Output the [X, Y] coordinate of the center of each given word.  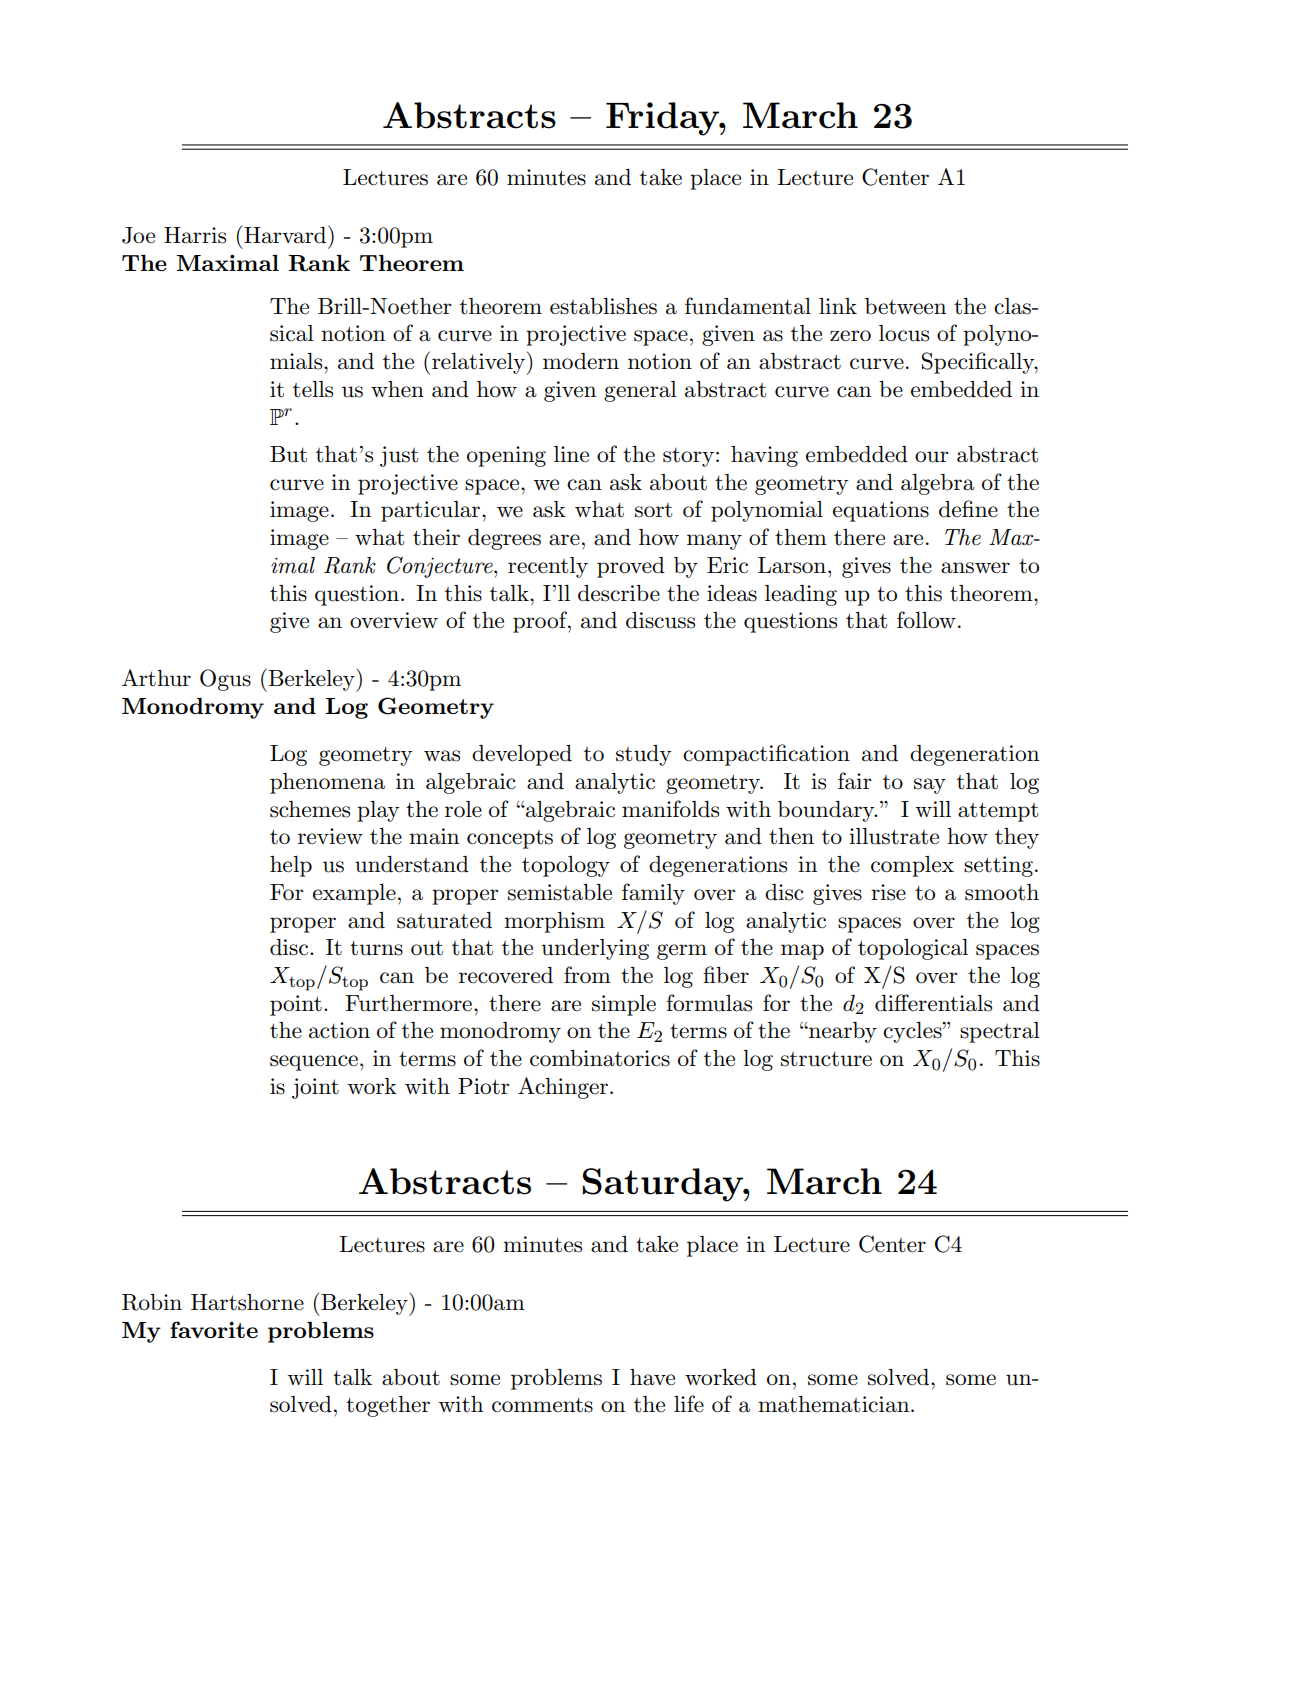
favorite [214, 1329]
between [905, 306]
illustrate [894, 836]
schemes [310, 809]
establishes [603, 306]
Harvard [286, 234]
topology [566, 866]
